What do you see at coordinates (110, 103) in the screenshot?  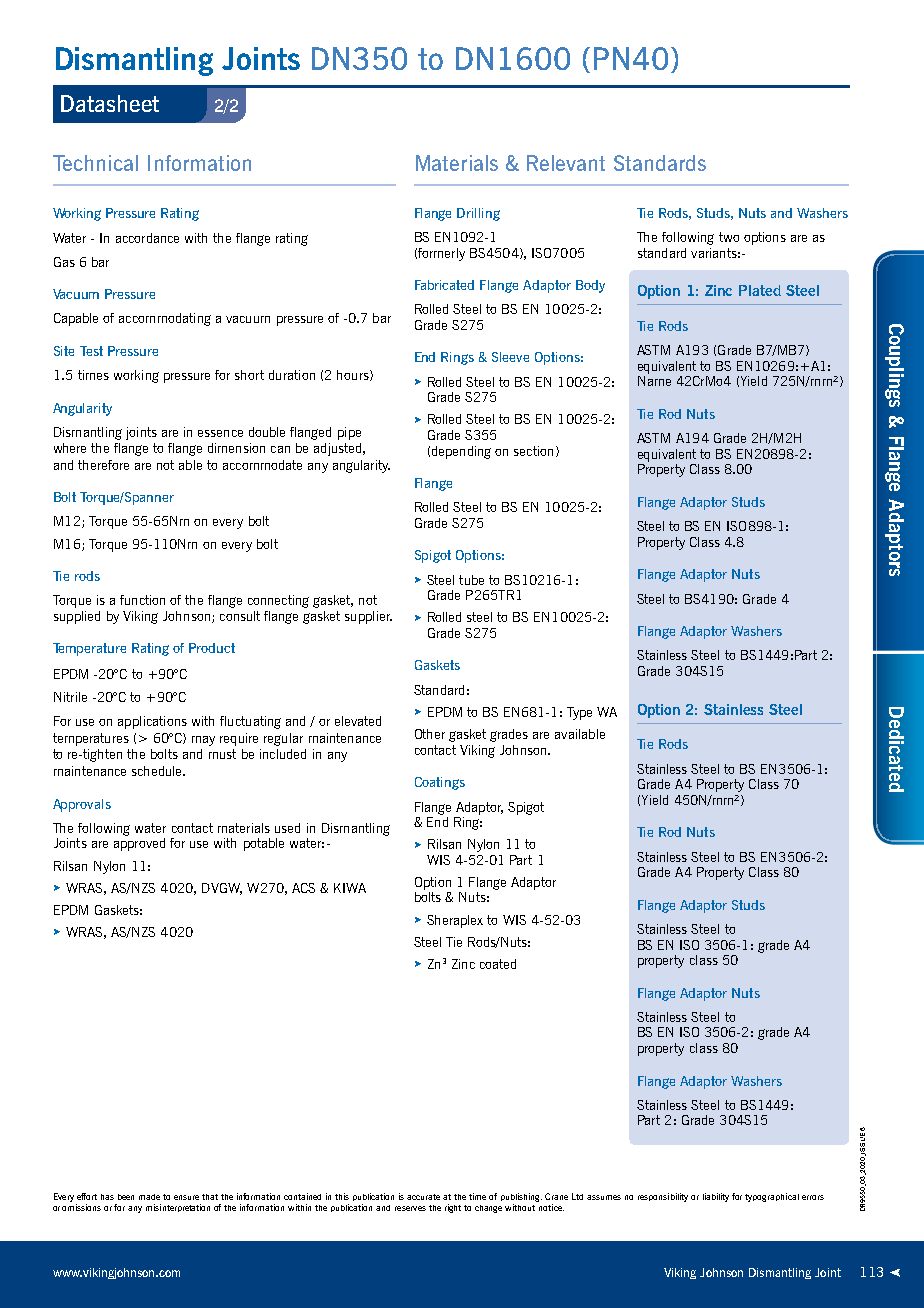 I see `Datasheet` at bounding box center [110, 103].
